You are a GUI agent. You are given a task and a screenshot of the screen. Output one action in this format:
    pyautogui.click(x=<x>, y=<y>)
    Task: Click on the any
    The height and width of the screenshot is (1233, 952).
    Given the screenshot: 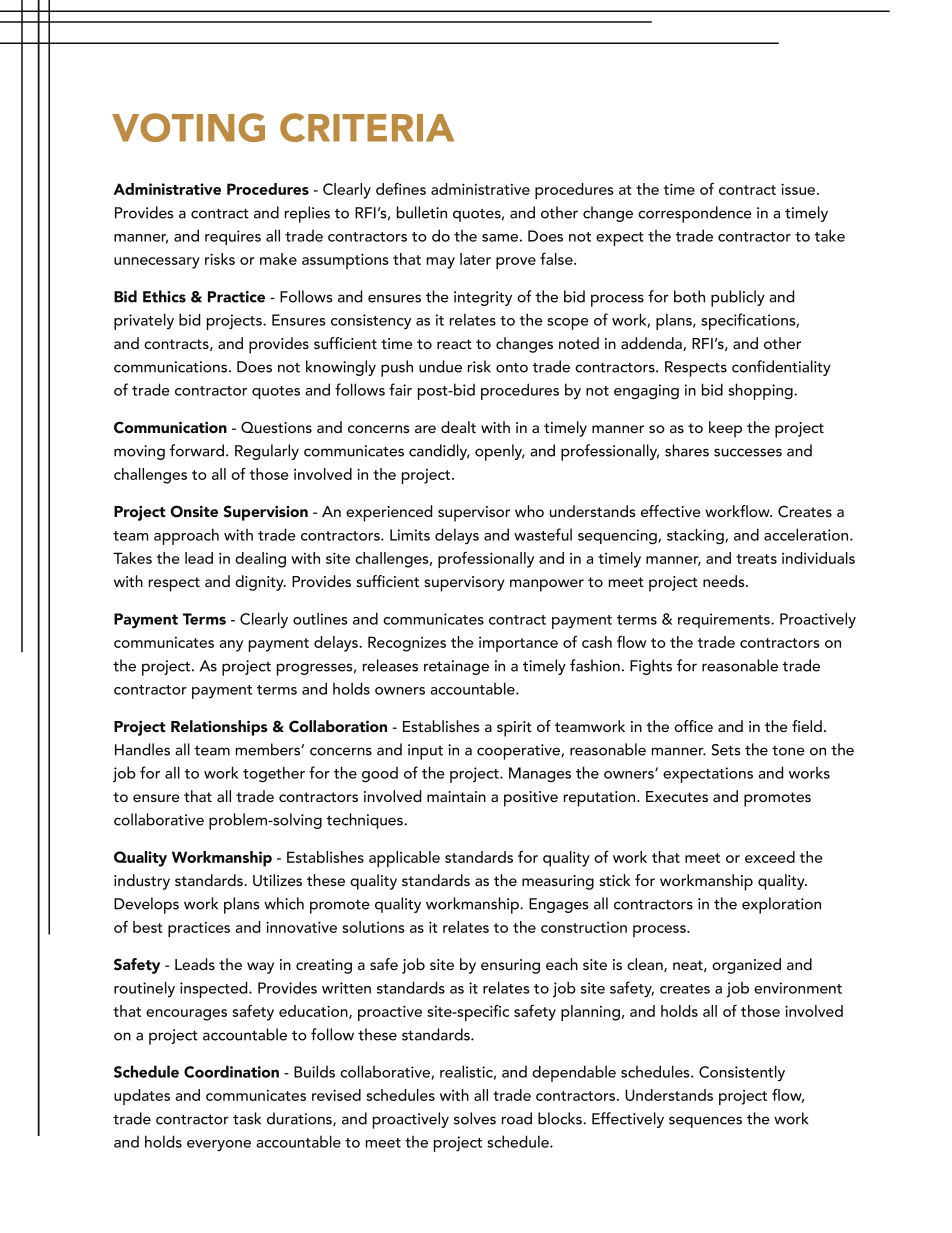 What is the action you would take?
    pyautogui.click(x=231, y=646)
